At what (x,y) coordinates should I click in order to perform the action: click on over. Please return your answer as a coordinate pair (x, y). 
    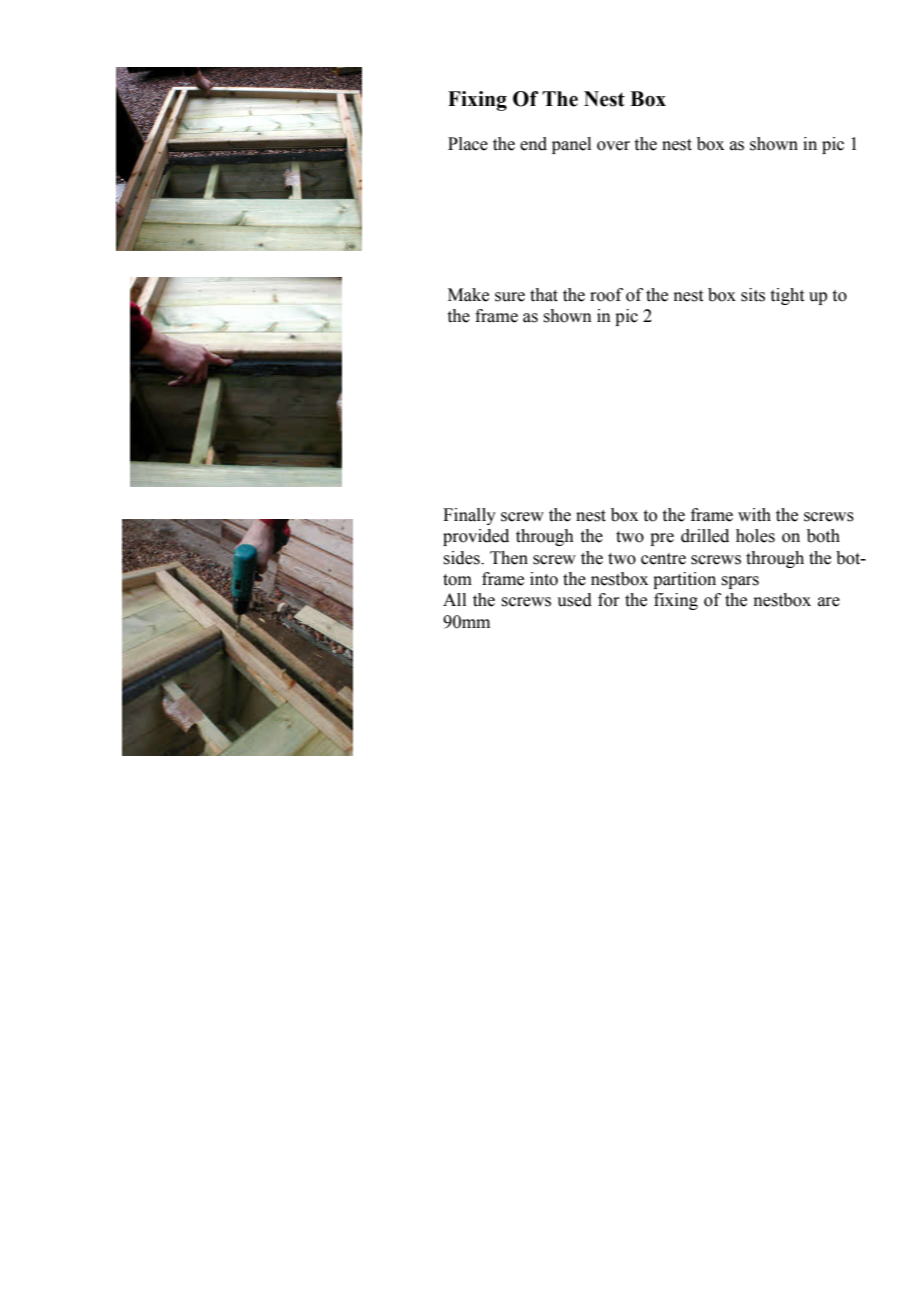
    Looking at the image, I should click on (613, 146).
